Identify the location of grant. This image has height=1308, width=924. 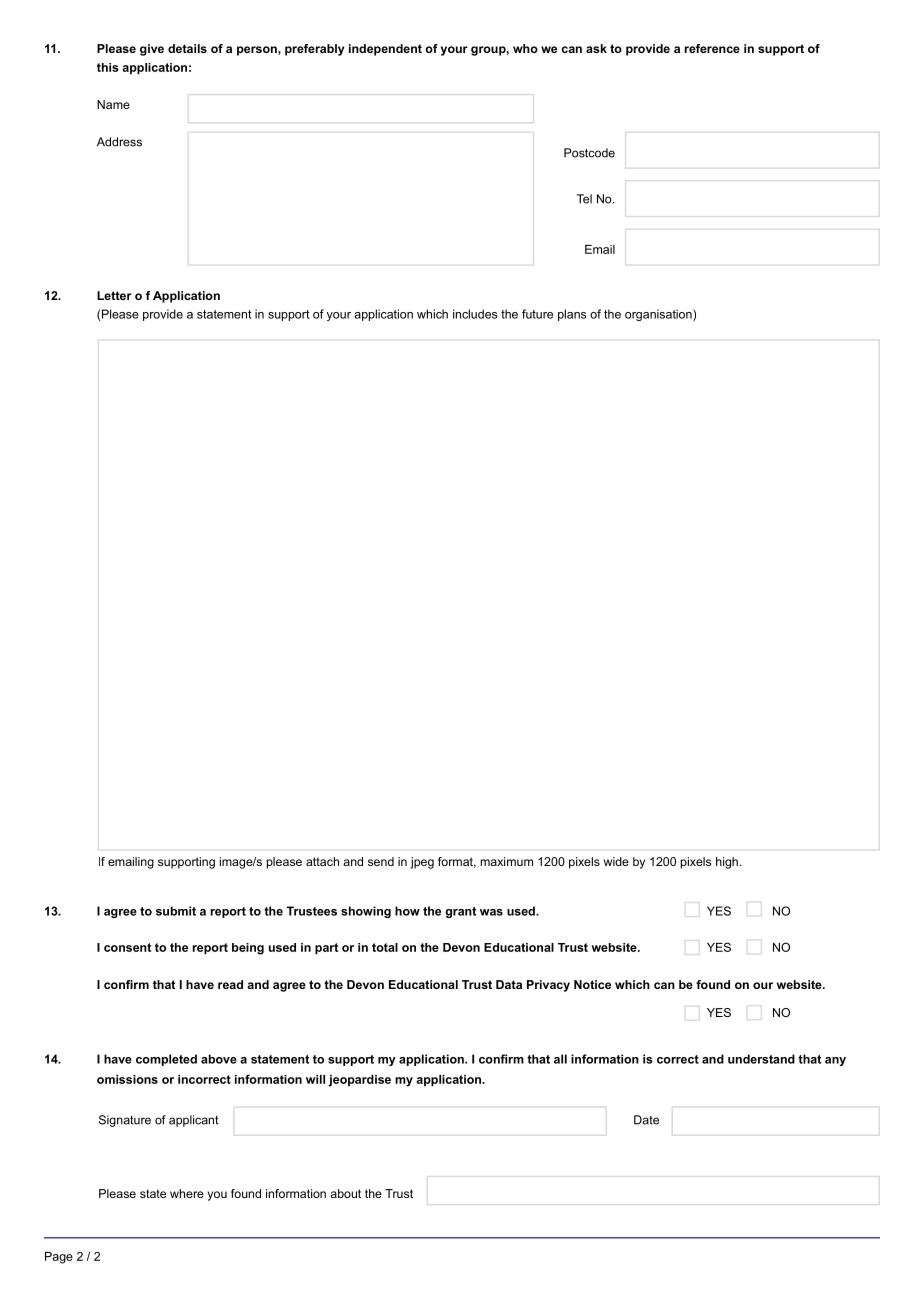
(460, 912).
